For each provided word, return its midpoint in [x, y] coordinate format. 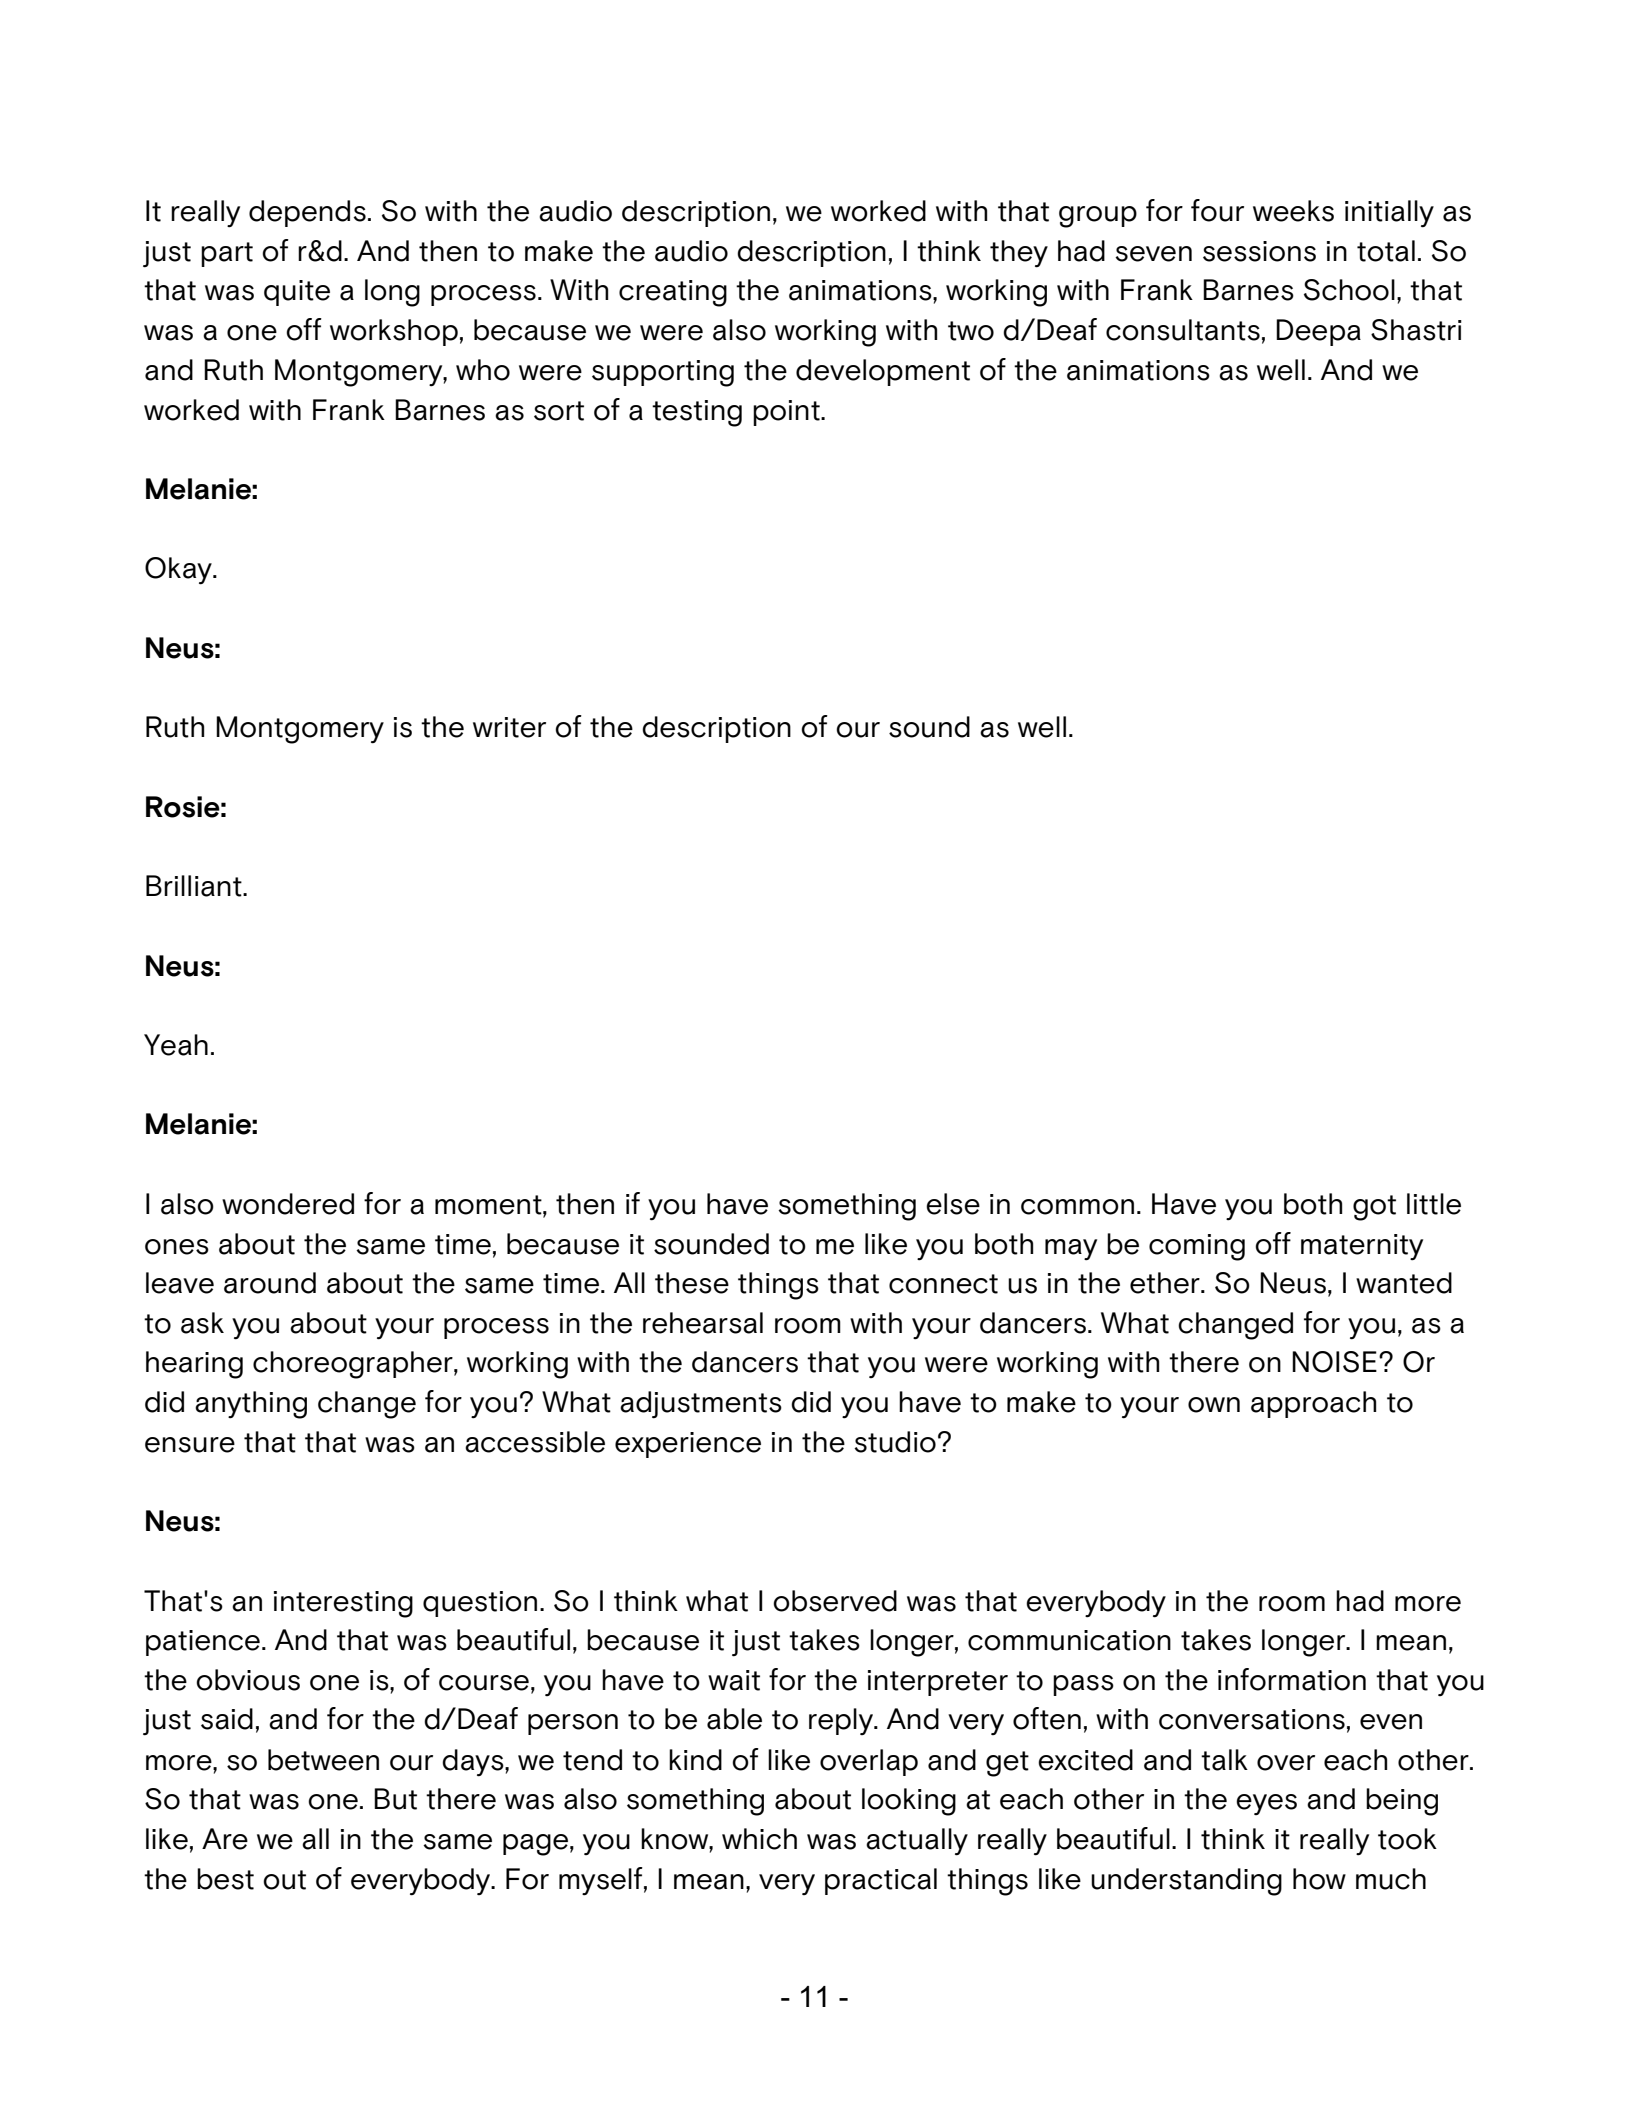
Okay [179, 571]
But [395, 1799]
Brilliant [195, 886]
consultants [1183, 330]
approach [1313, 1404]
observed [835, 1601]
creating [673, 293]
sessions [1259, 251]
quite [297, 293]
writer [509, 727]
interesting [343, 1604]
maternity [1362, 1247]
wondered [288, 1204]
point [787, 413]
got [1374, 1208]
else [953, 1204]
